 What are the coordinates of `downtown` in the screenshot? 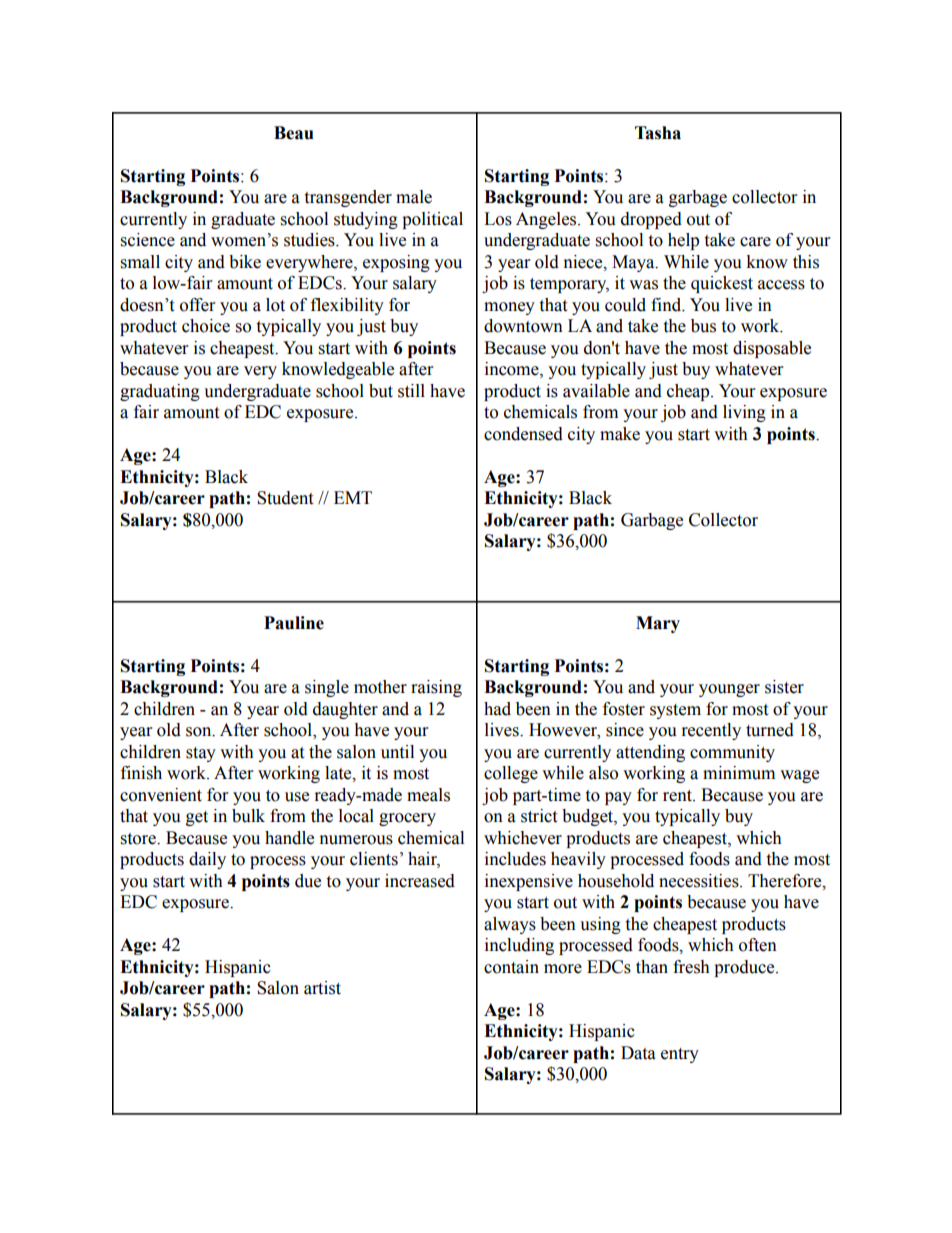 It's located at (523, 326).
